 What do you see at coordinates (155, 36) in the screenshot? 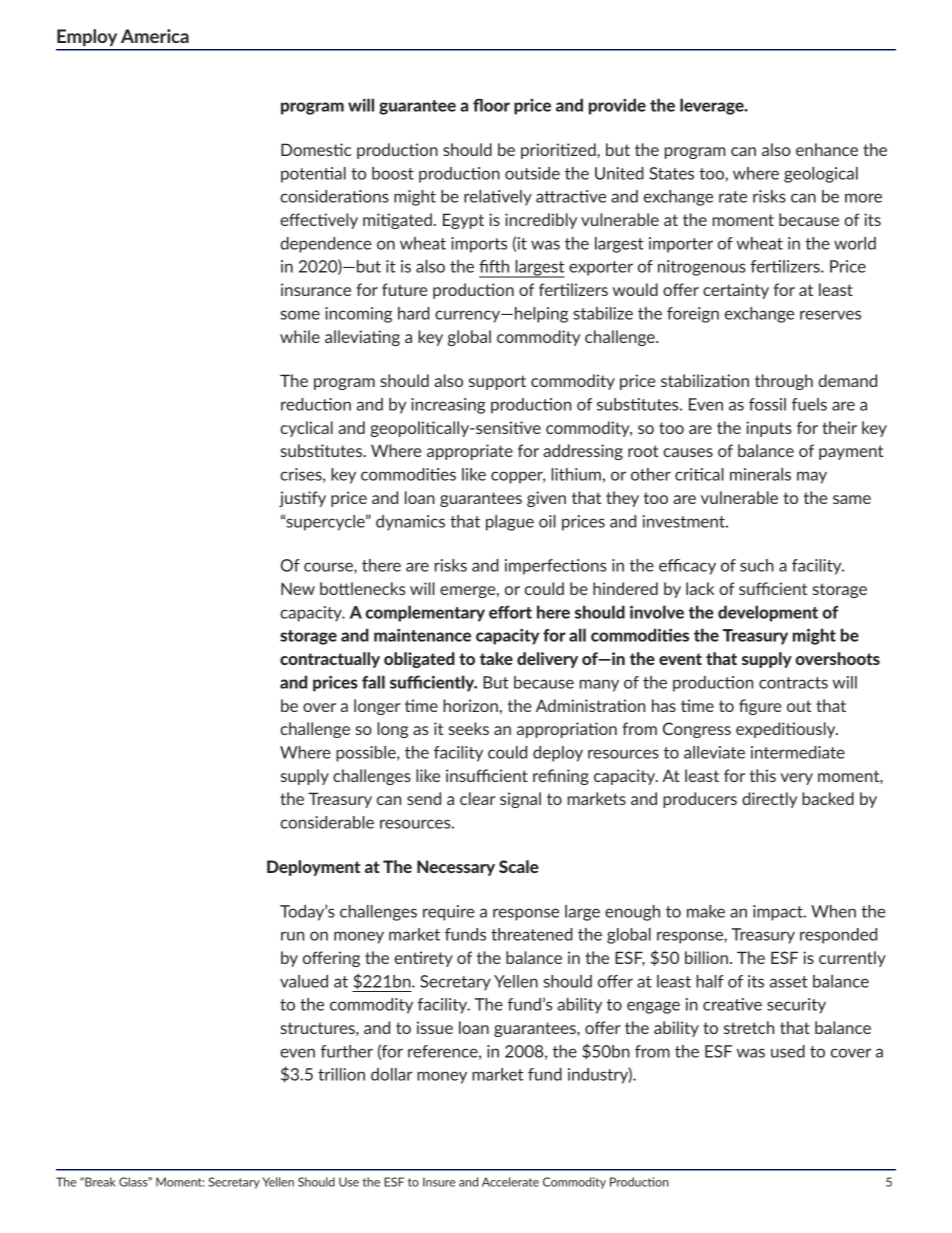
I see `America` at bounding box center [155, 36].
